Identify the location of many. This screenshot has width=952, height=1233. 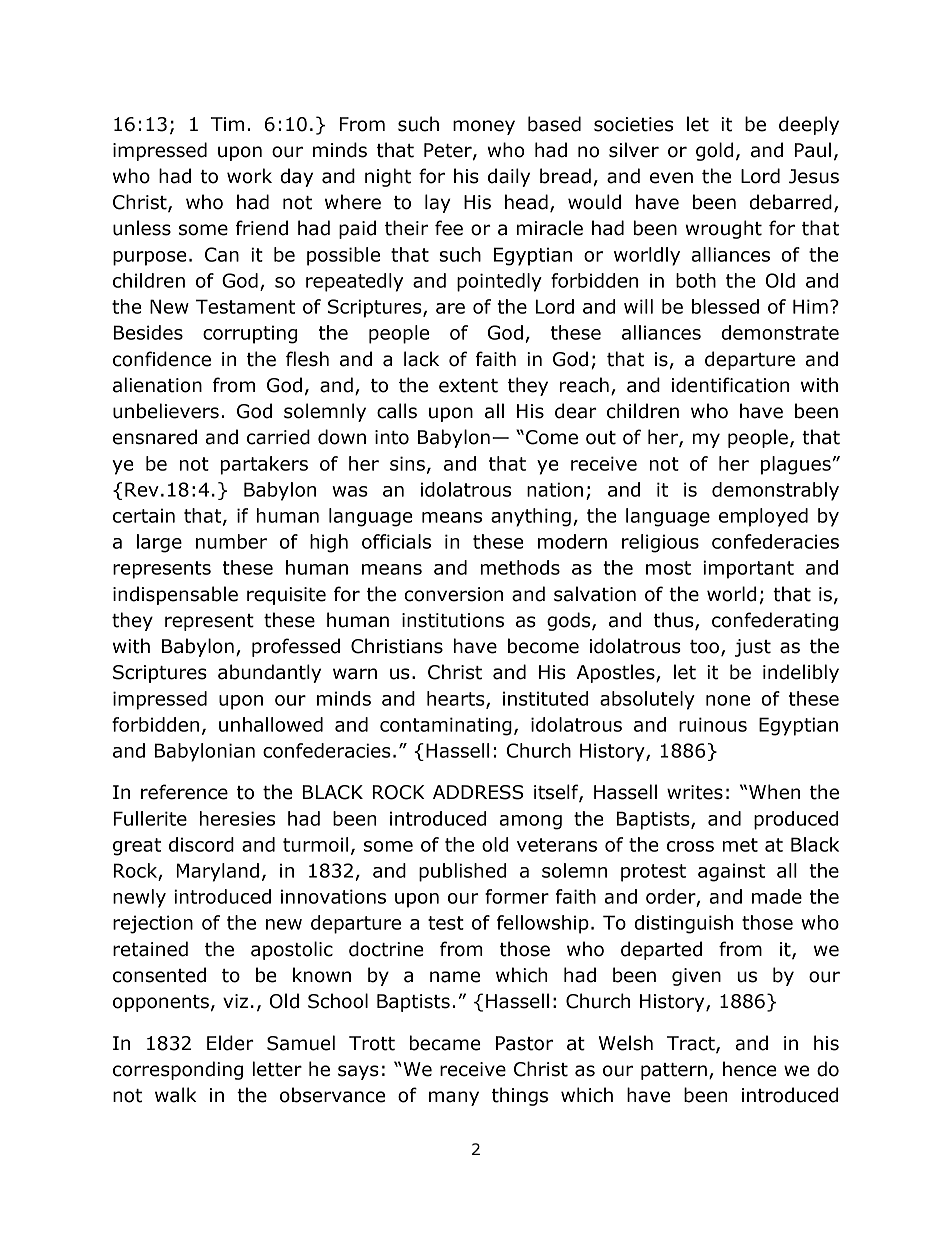
(454, 1098).
